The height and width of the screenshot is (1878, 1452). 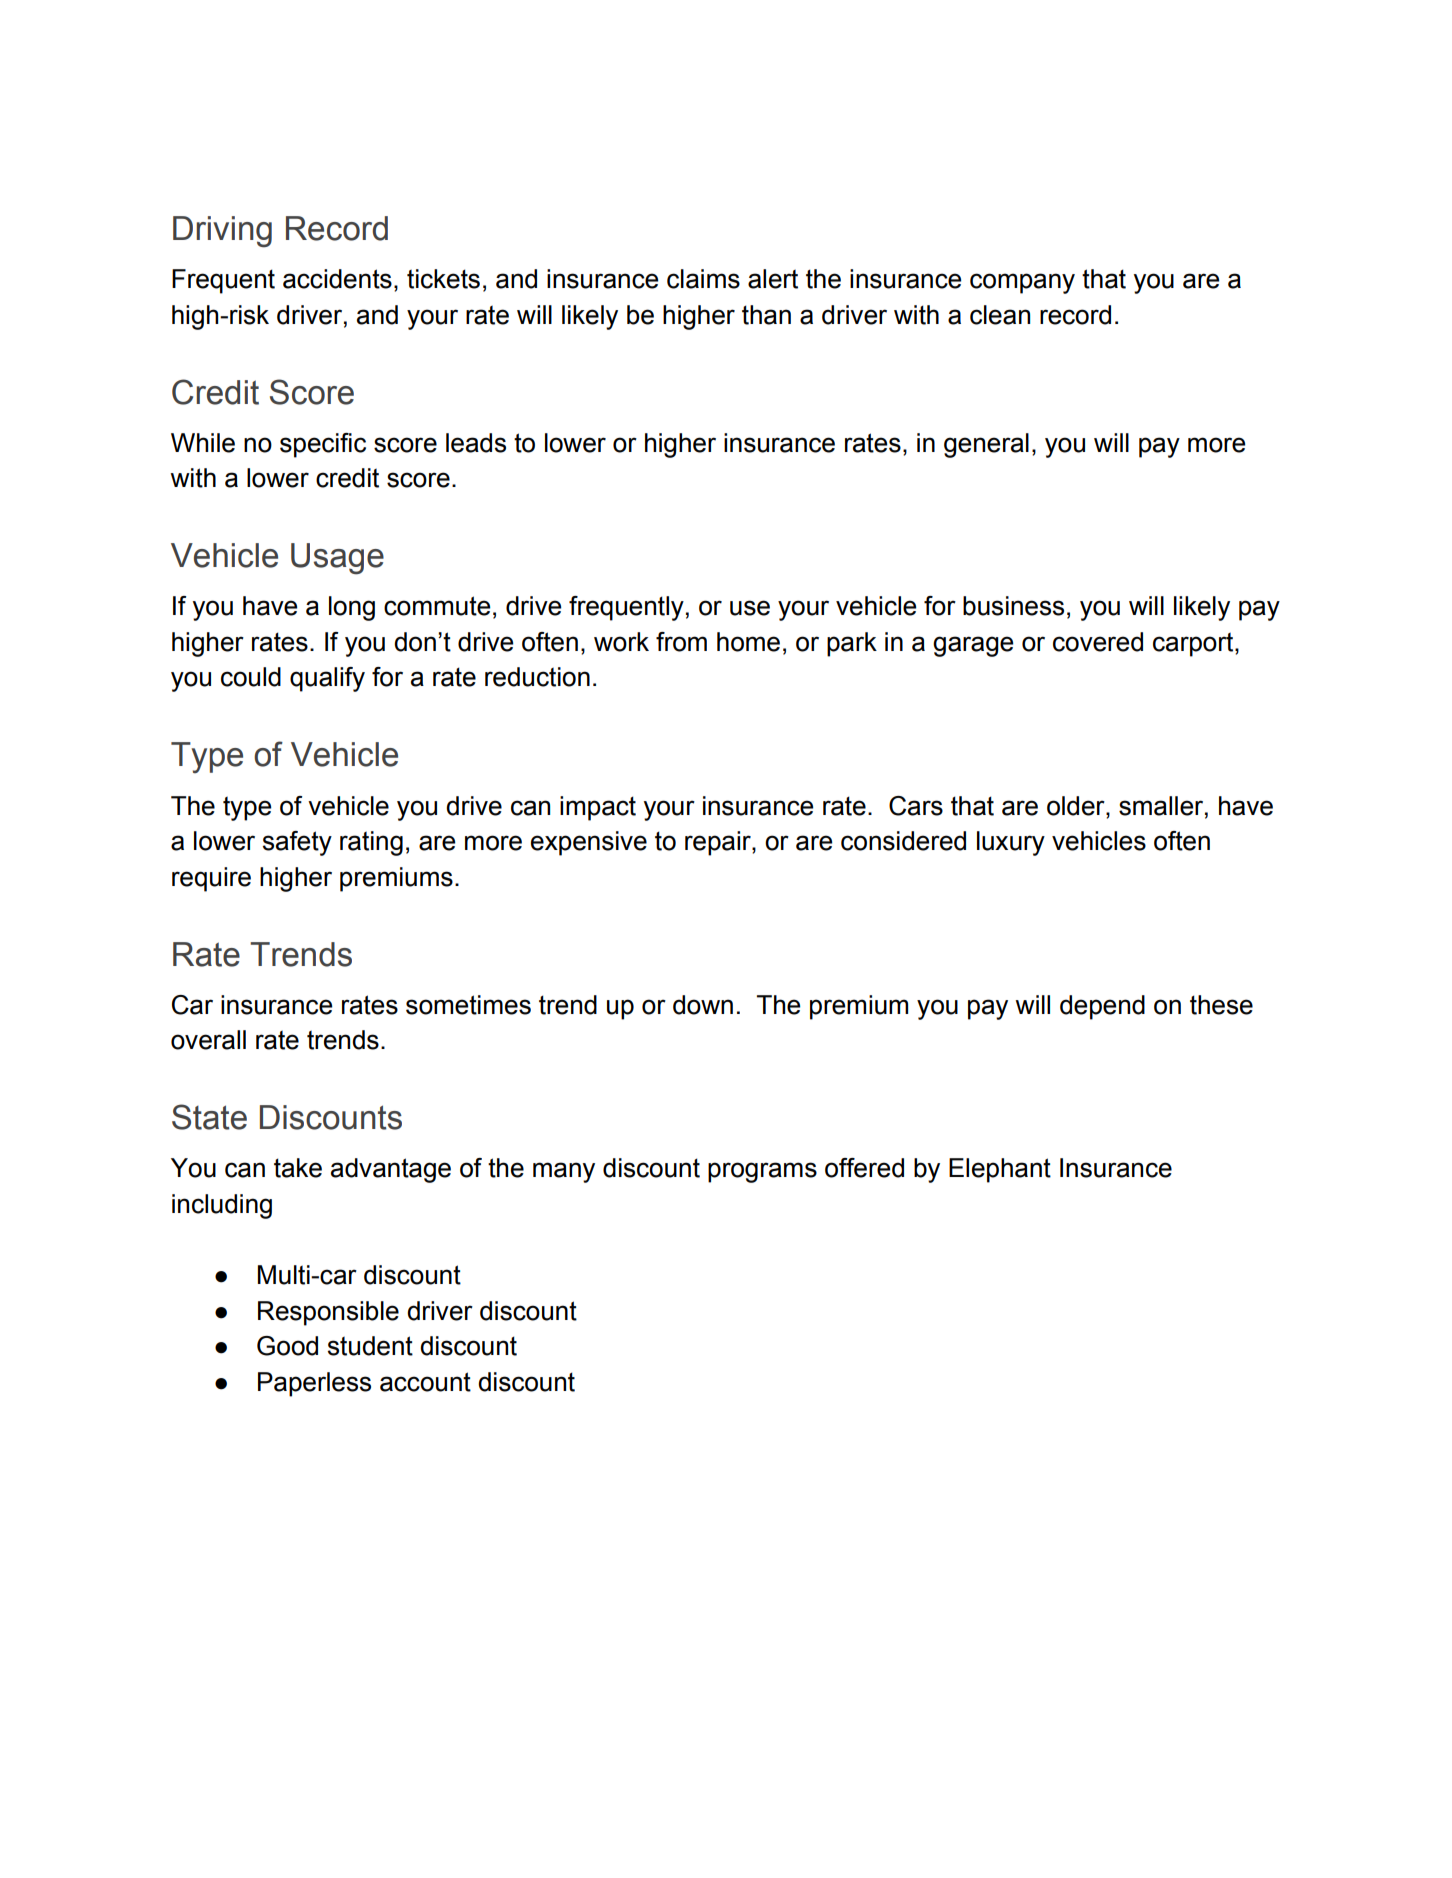 I want to click on accidents, so click(x=337, y=279).
